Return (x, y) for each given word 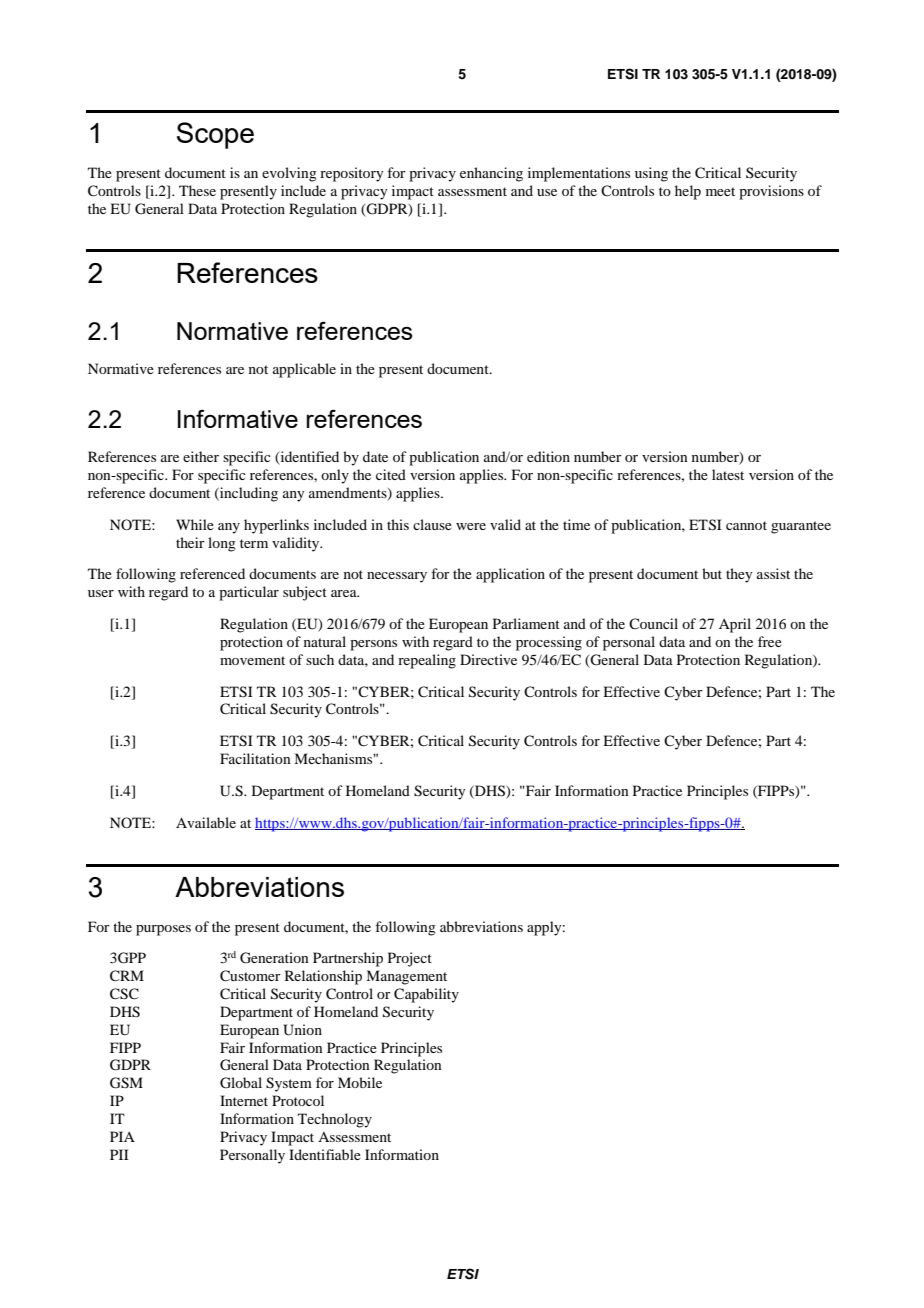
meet (720, 191)
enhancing (491, 174)
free (770, 641)
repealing (427, 661)
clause (432, 524)
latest (728, 474)
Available (206, 822)
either (201, 456)
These (197, 190)
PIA (122, 1136)
